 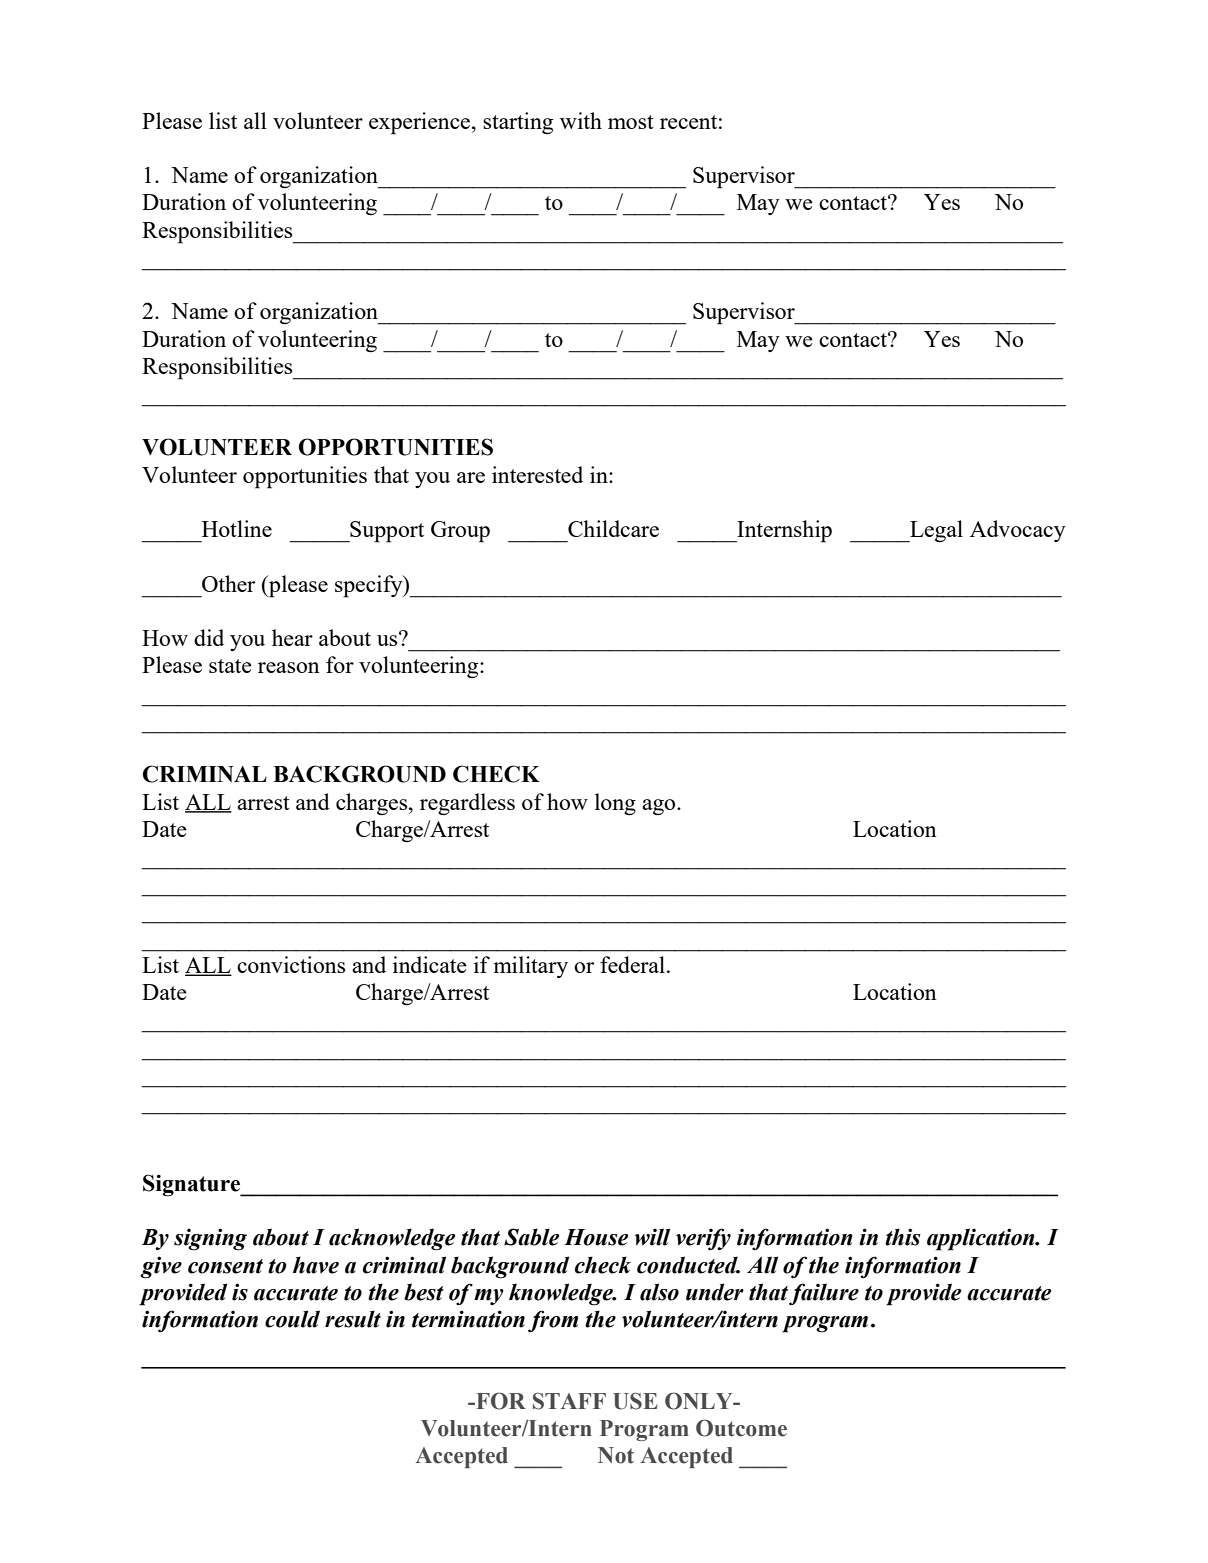 What do you see at coordinates (741, 1428) in the screenshot?
I see `Outcome` at bounding box center [741, 1428].
